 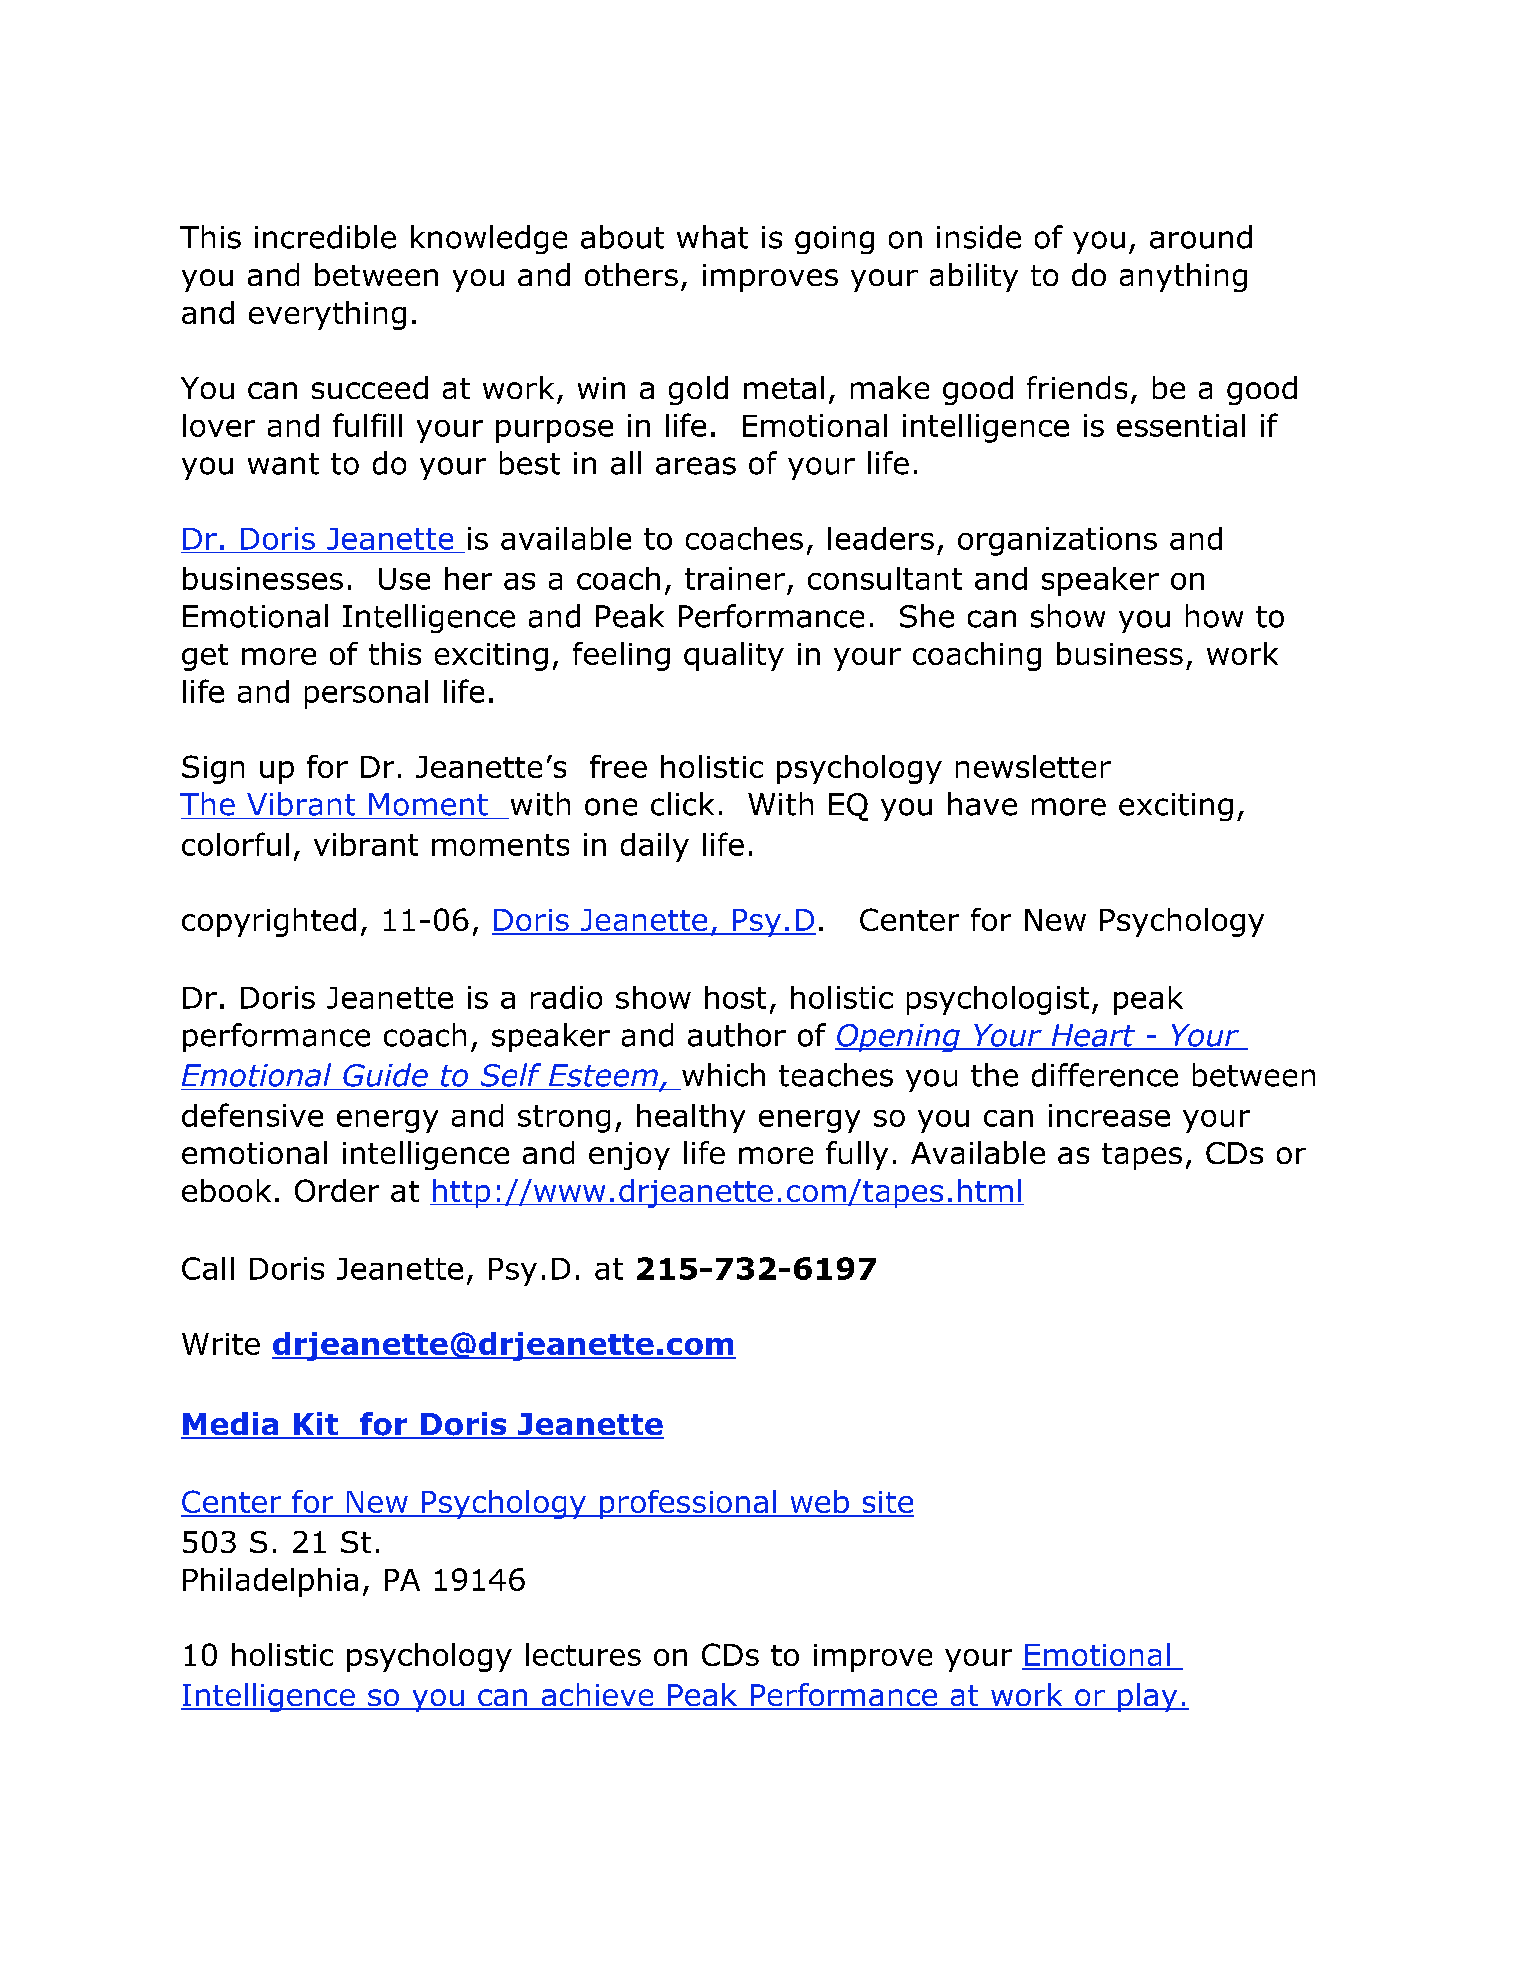 I want to click on psychologist, so click(x=998, y=1000).
